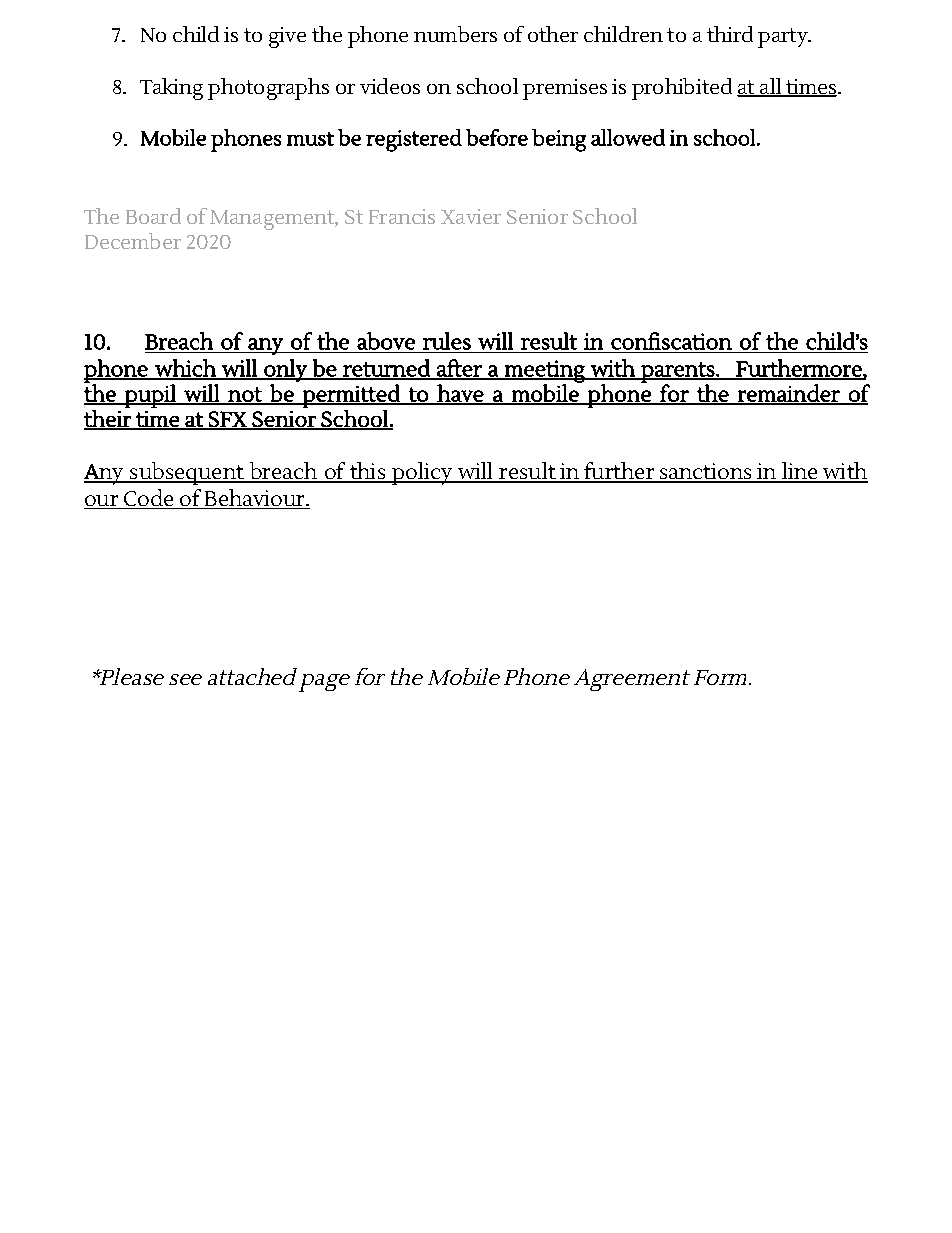 Image resolution: width=952 pixels, height=1233 pixels. Describe the element at coordinates (133, 241) in the page. I see `December` at that location.
